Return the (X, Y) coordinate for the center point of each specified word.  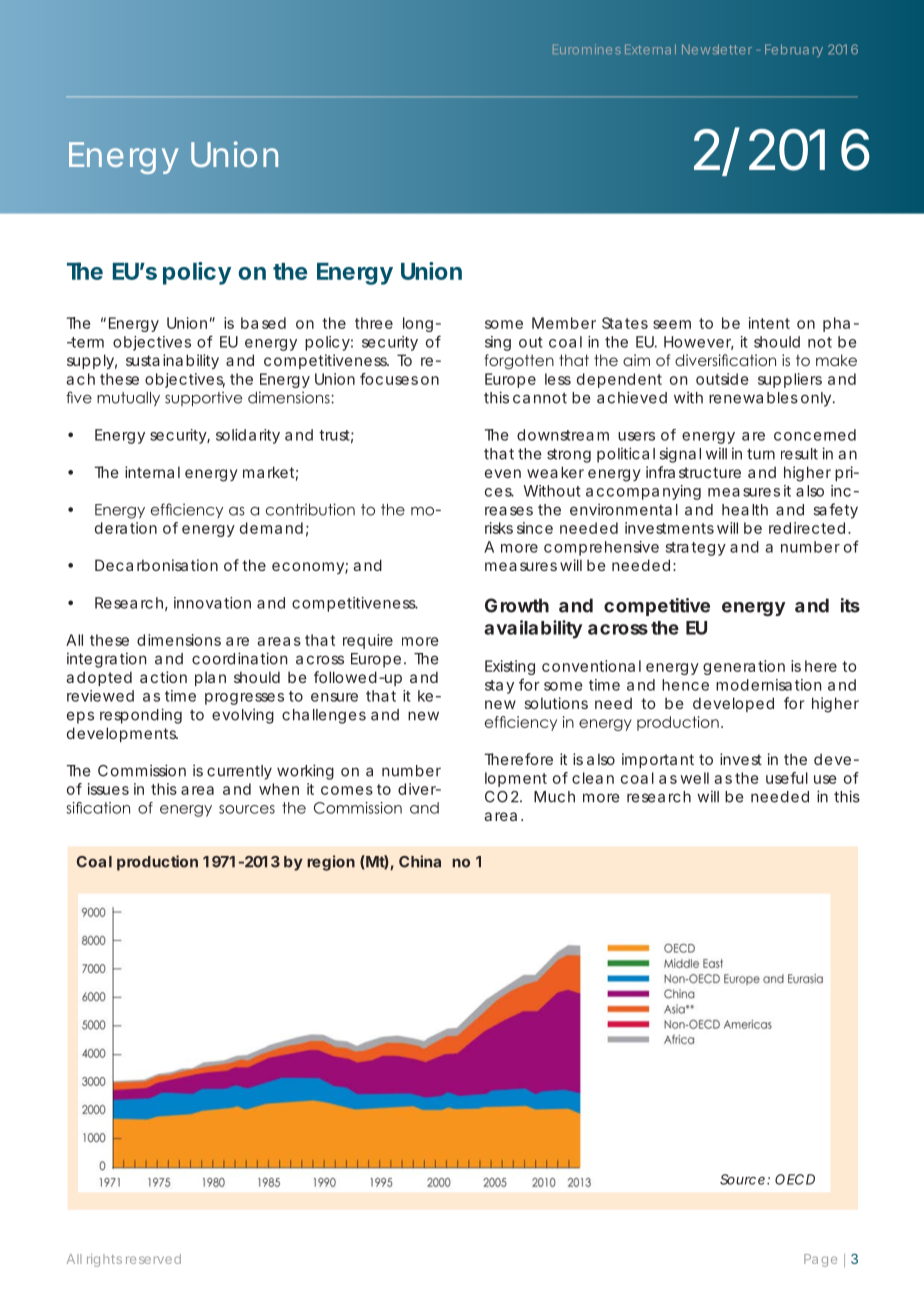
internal (152, 472)
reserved (153, 1259)
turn (761, 454)
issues (108, 789)
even (503, 473)
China (420, 861)
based (263, 323)
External (650, 49)
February (794, 50)
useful (787, 778)
